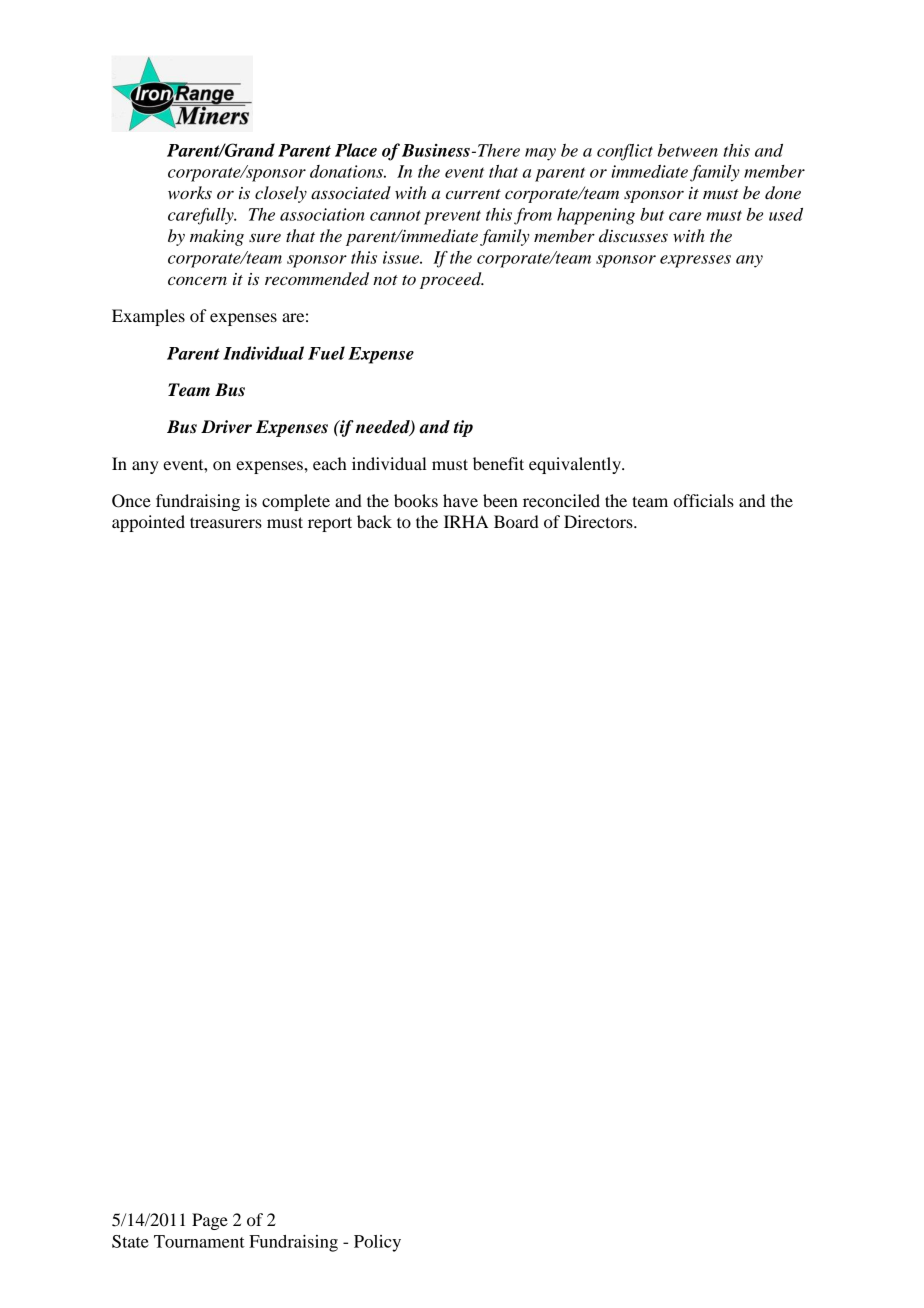 The height and width of the page is (1308, 924). I want to click on current, so click(473, 194).
